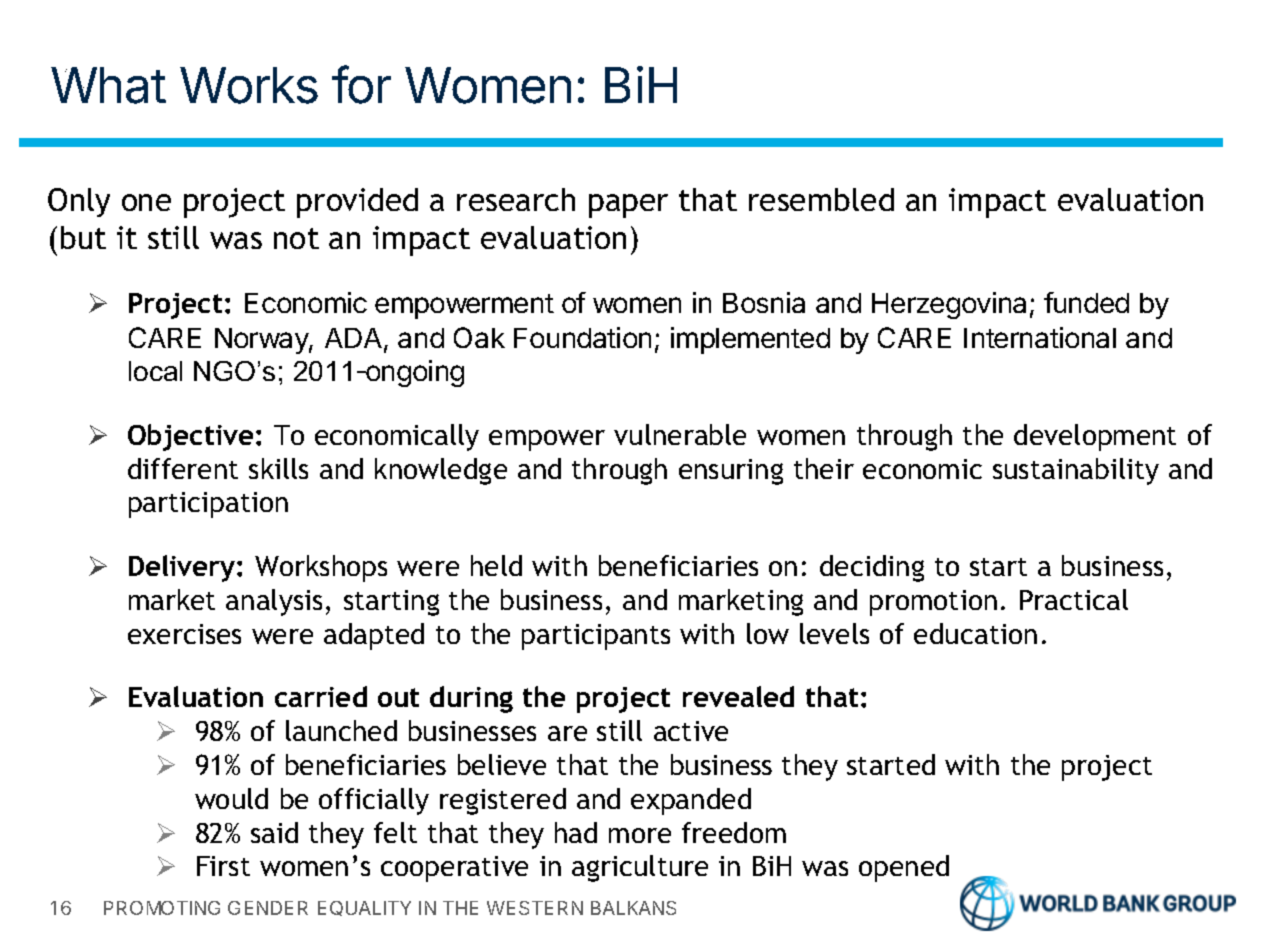  What do you see at coordinates (155, 371) in the page?
I see `local` at bounding box center [155, 371].
